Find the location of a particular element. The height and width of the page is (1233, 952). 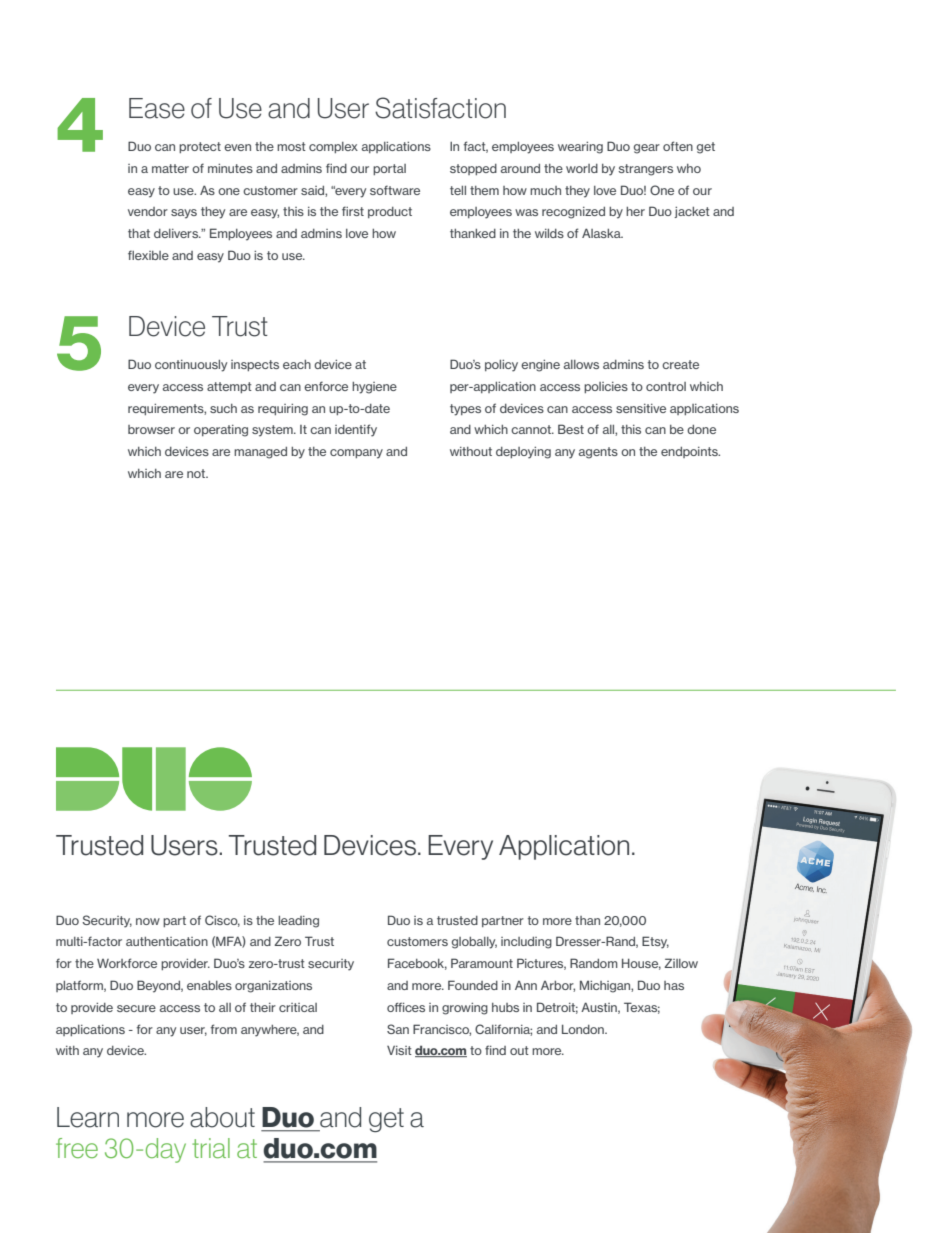

Visit is located at coordinates (399, 1050).
